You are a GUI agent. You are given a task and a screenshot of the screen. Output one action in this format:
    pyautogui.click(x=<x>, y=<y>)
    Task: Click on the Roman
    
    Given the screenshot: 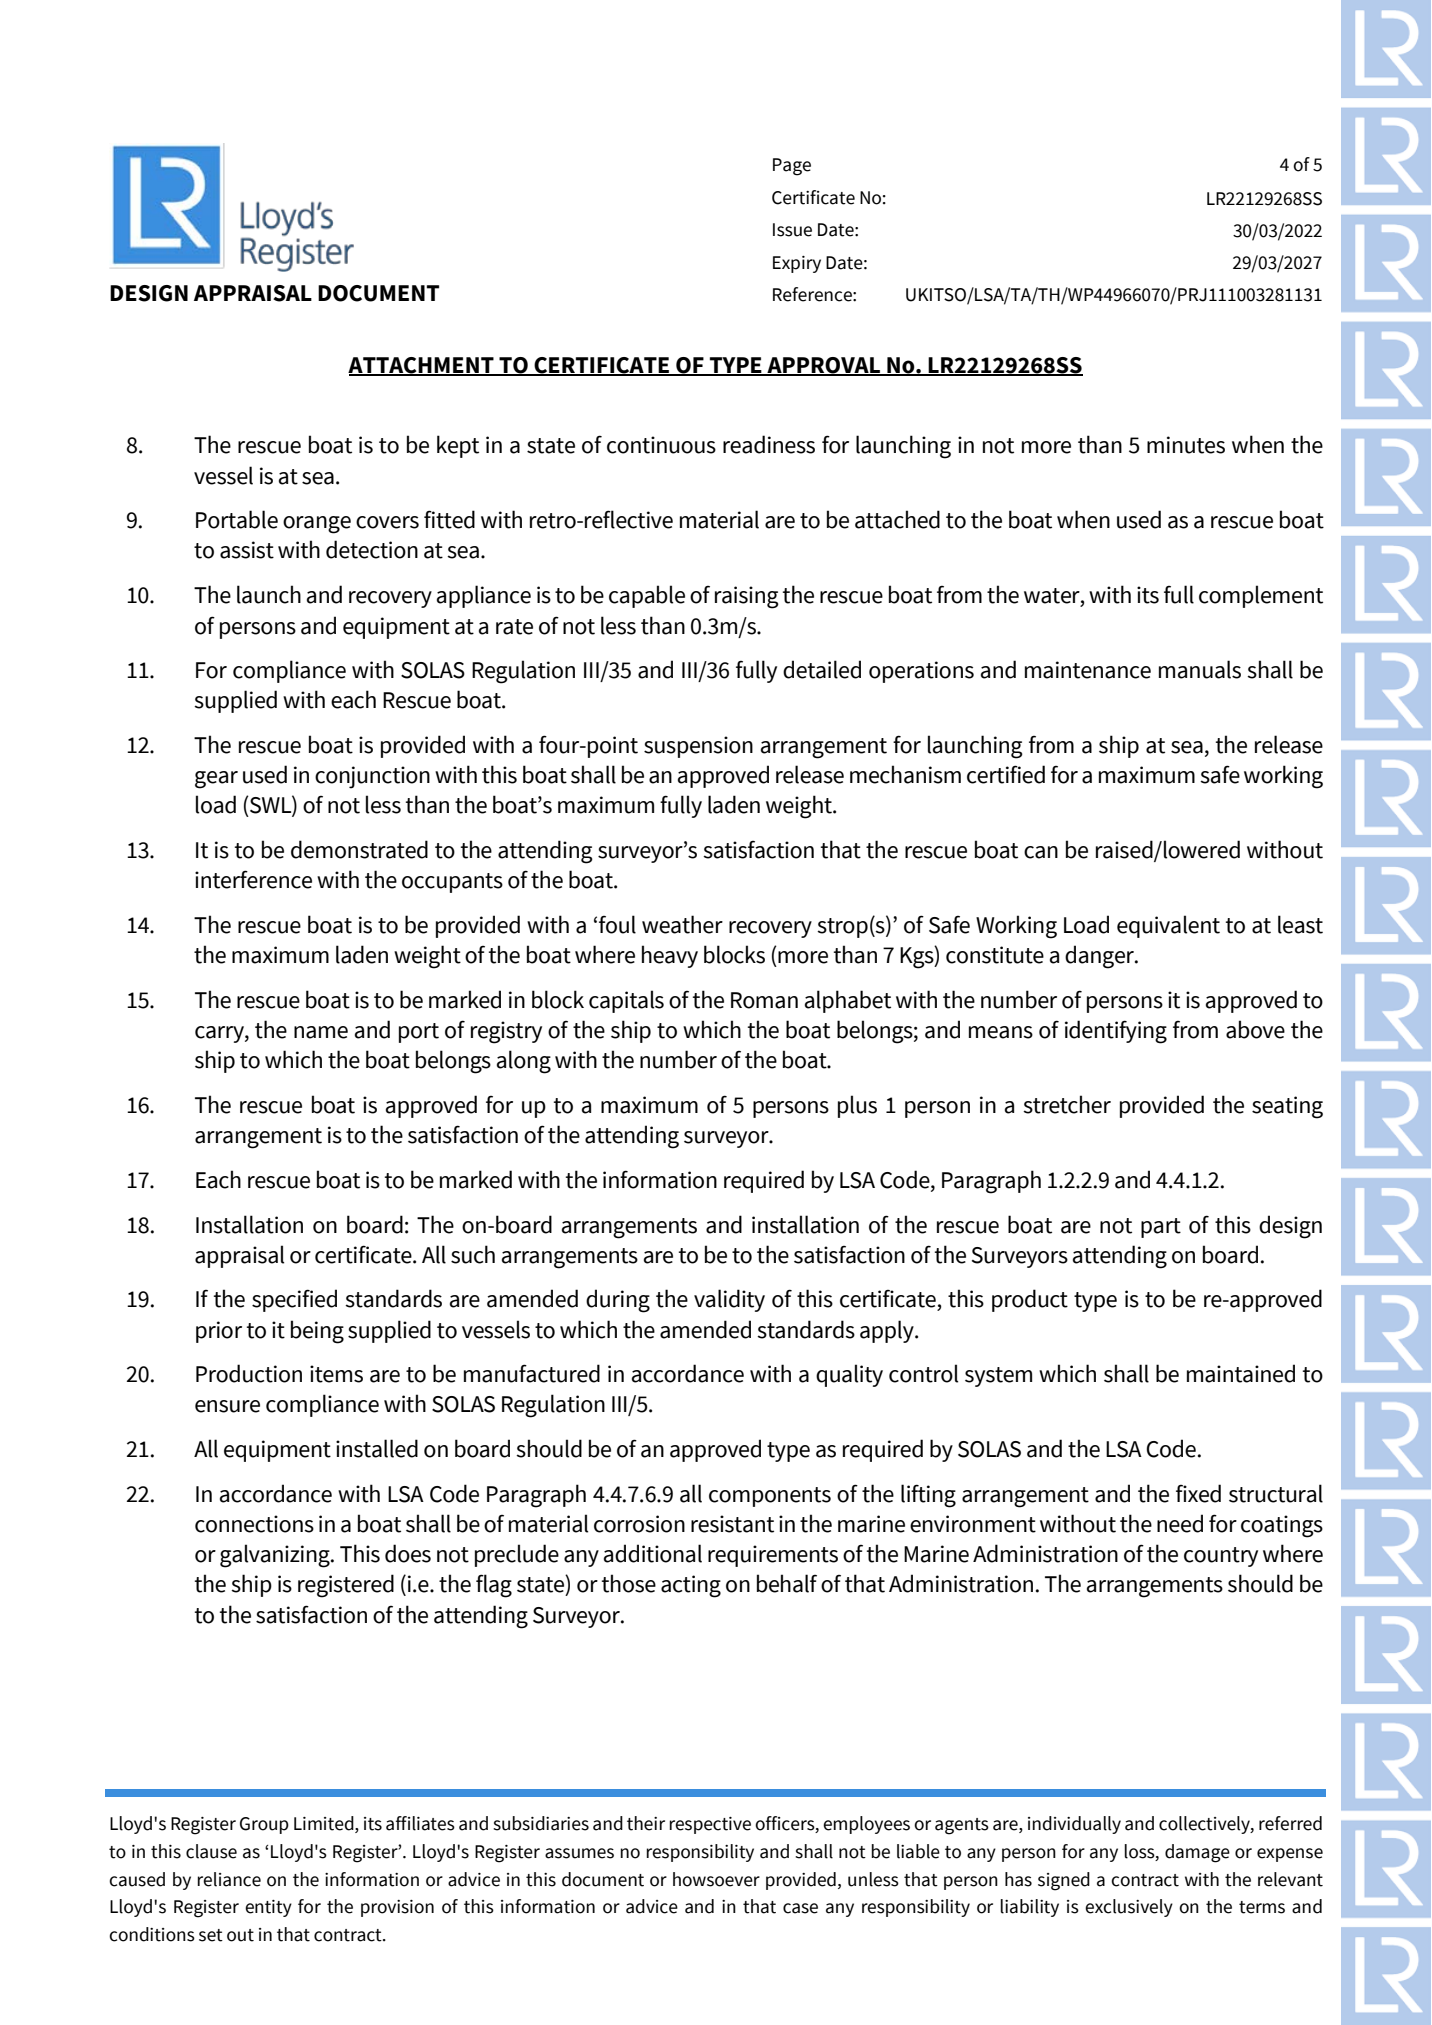 What is the action you would take?
    pyautogui.click(x=764, y=1000)
